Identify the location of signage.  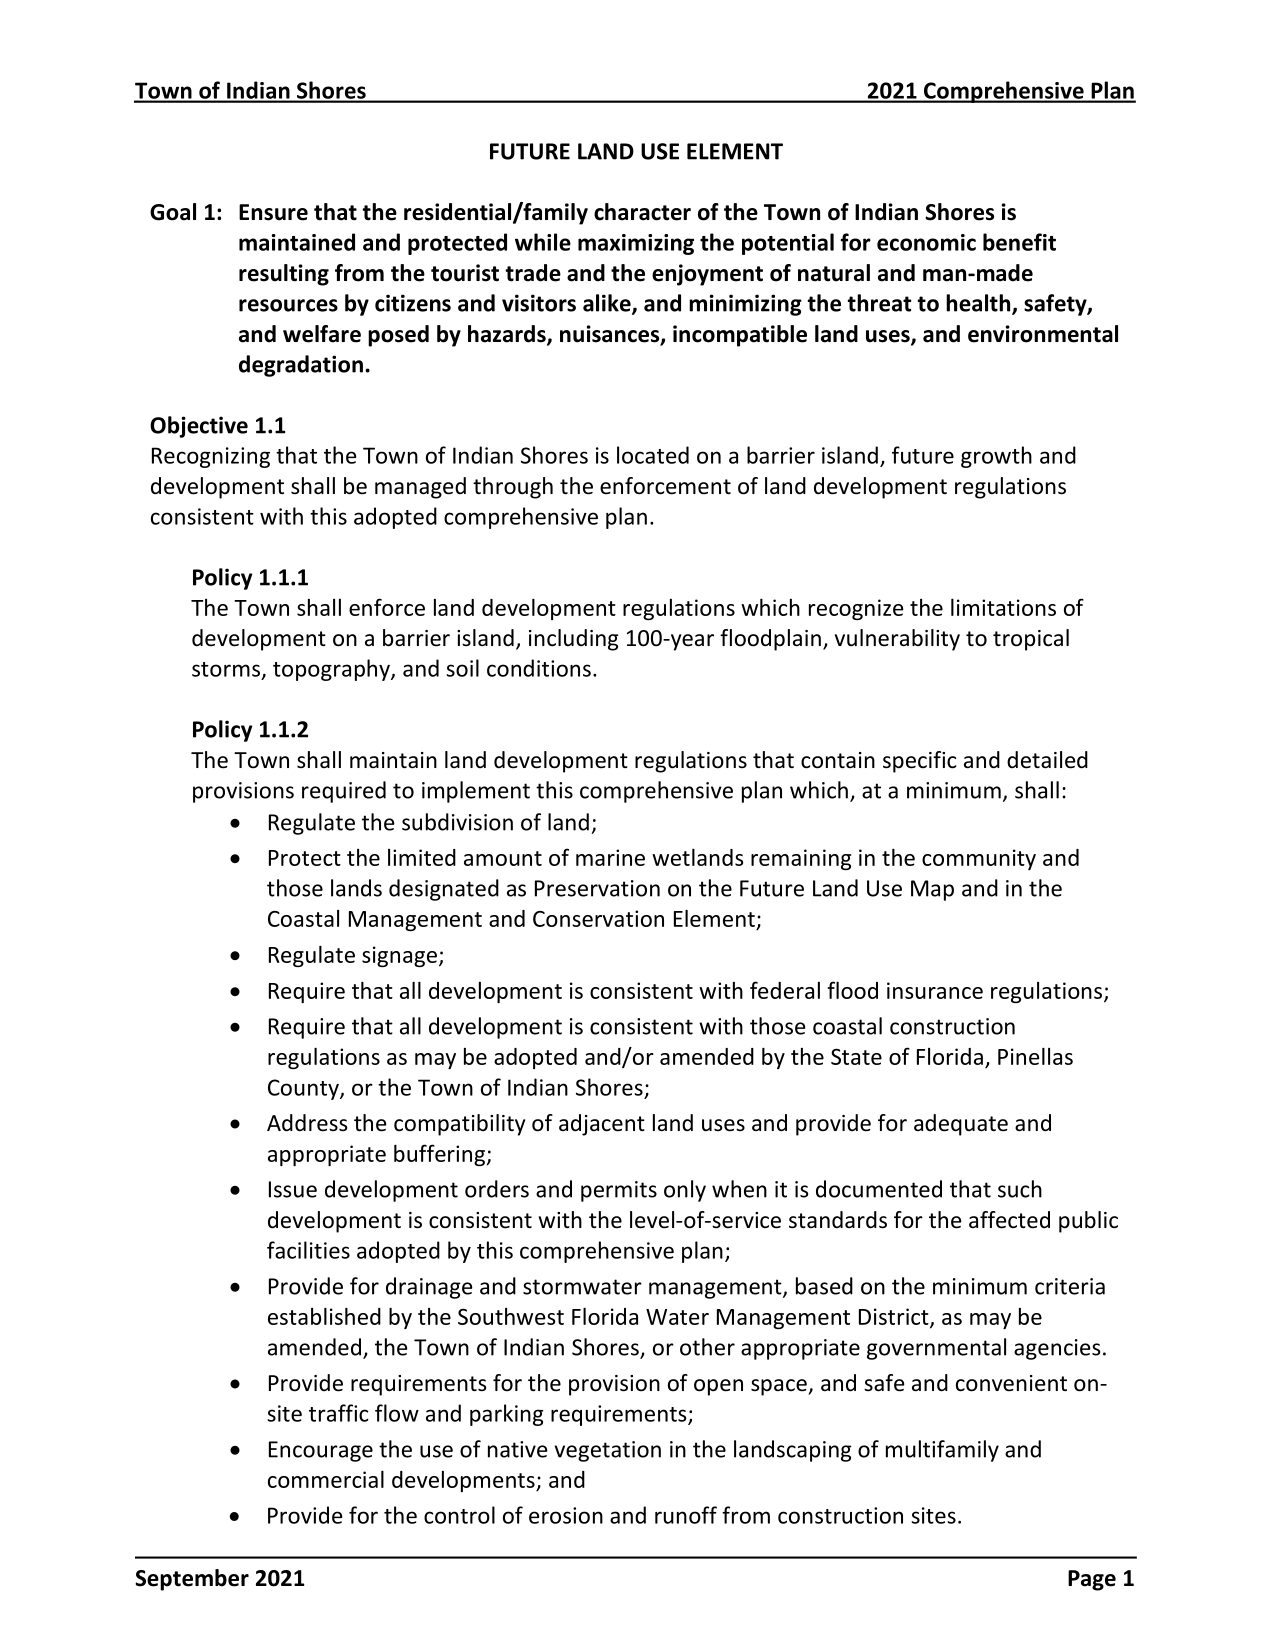
(399, 956).
